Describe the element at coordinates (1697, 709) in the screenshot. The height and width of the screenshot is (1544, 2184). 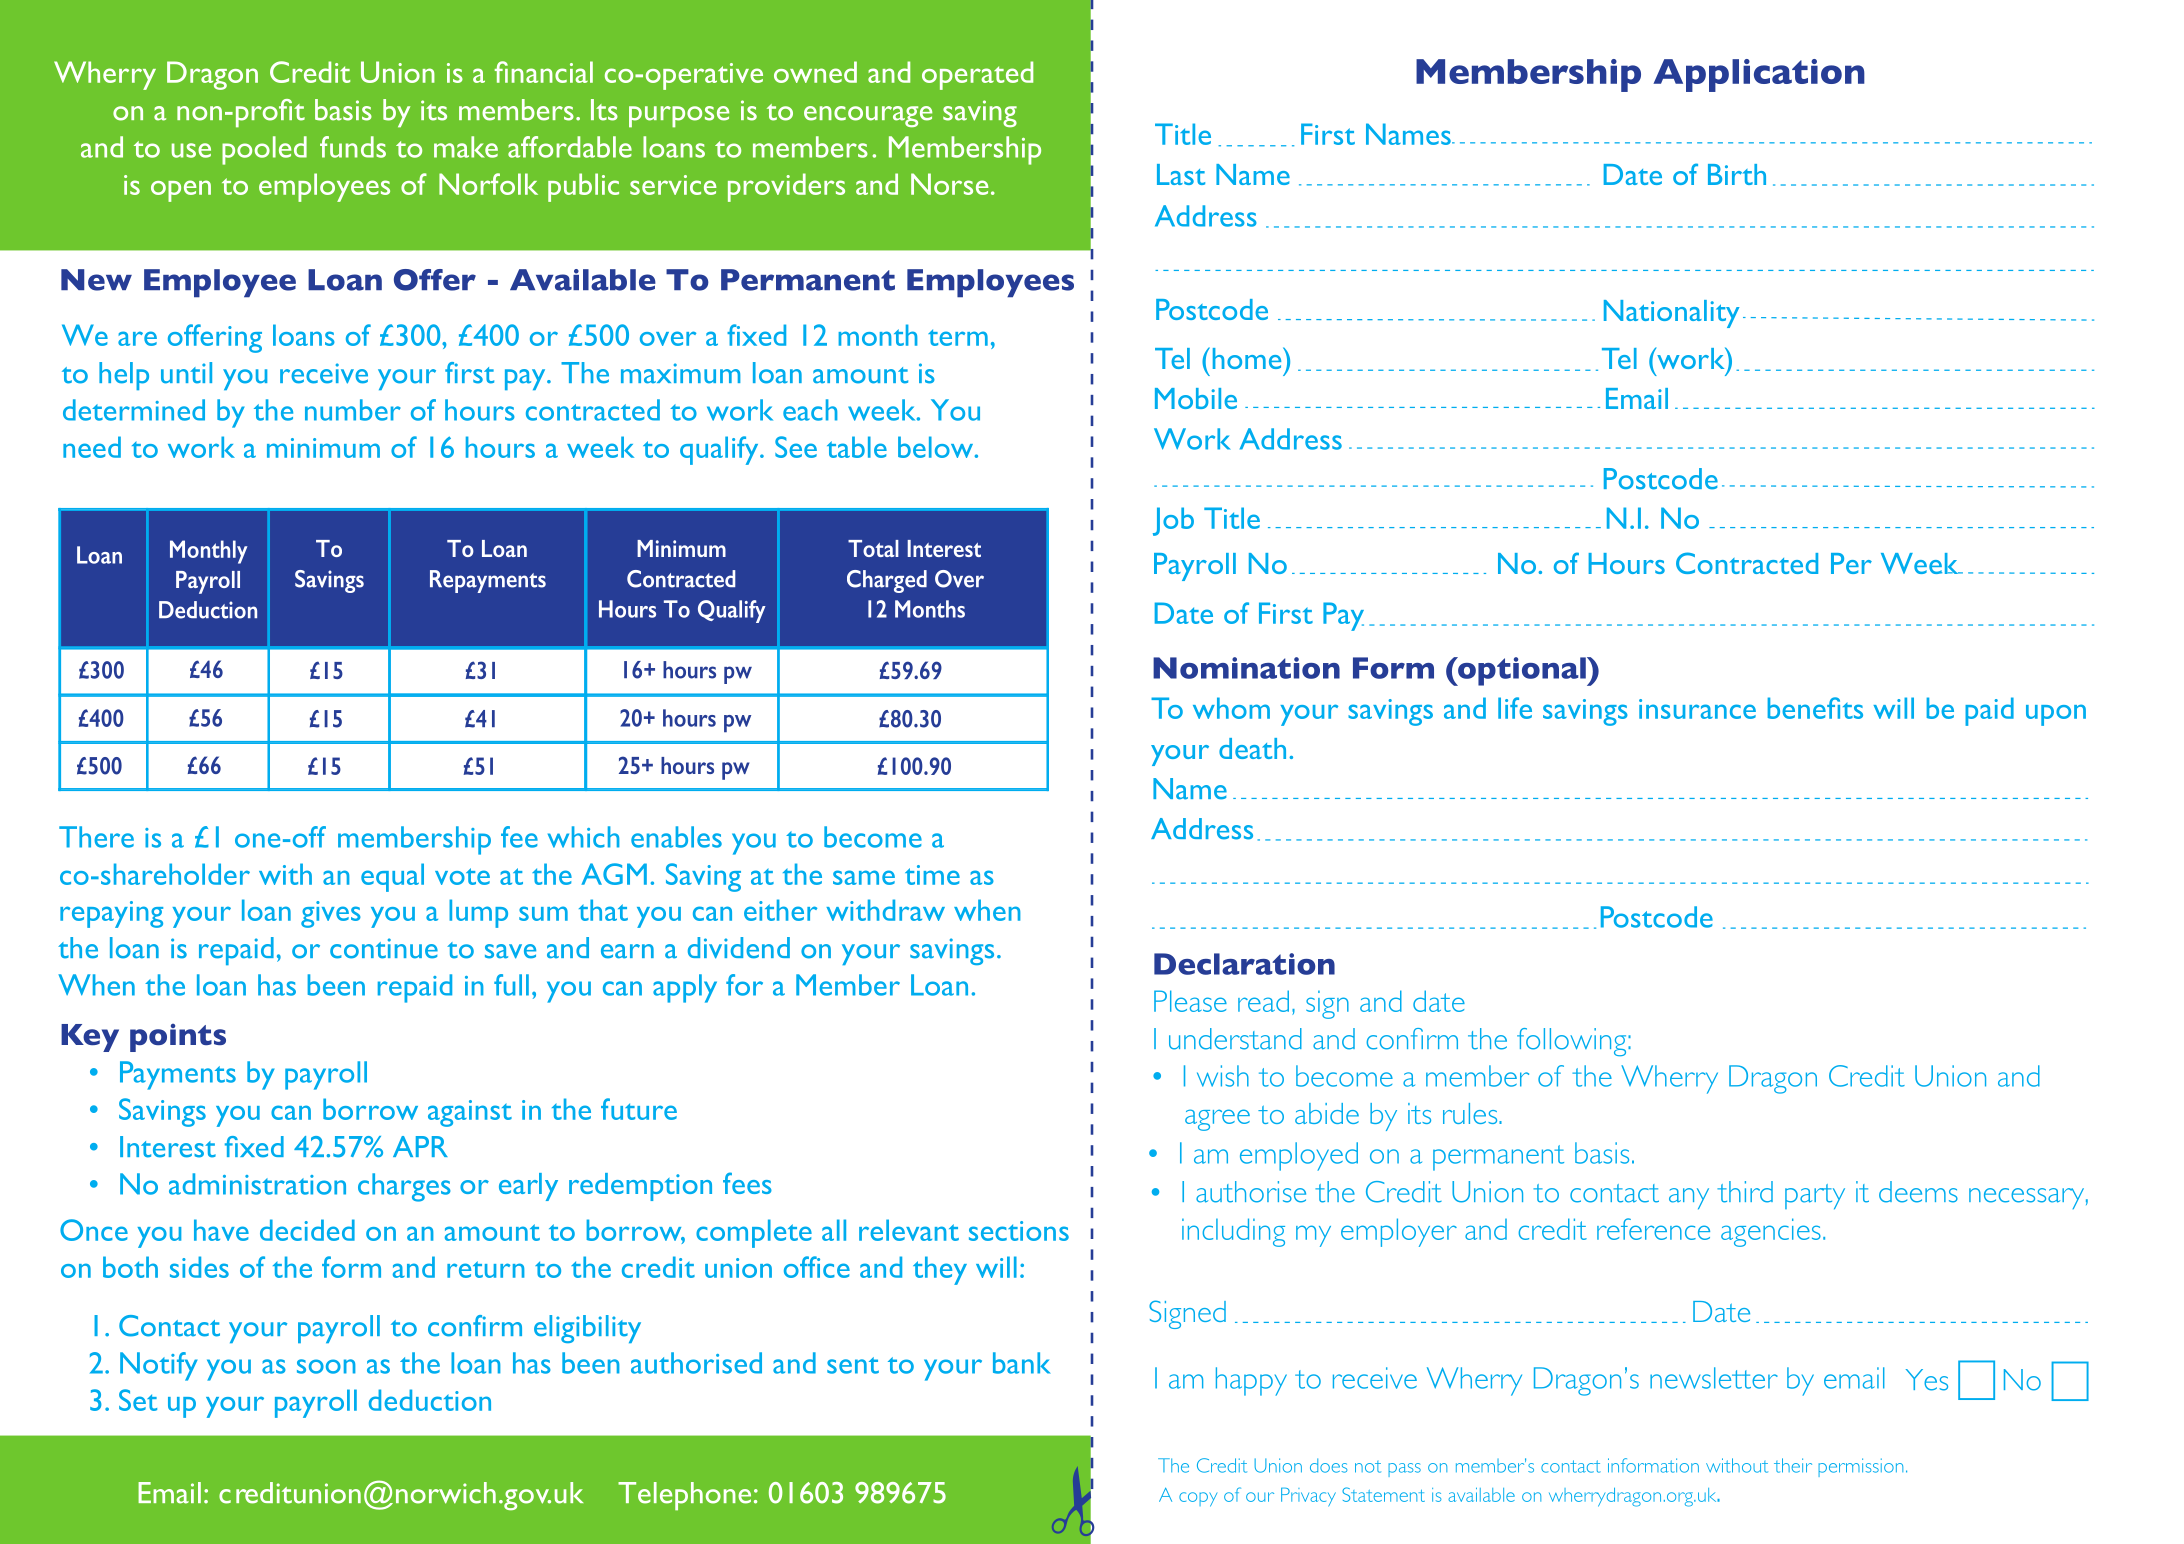
I see `insurance` at that location.
